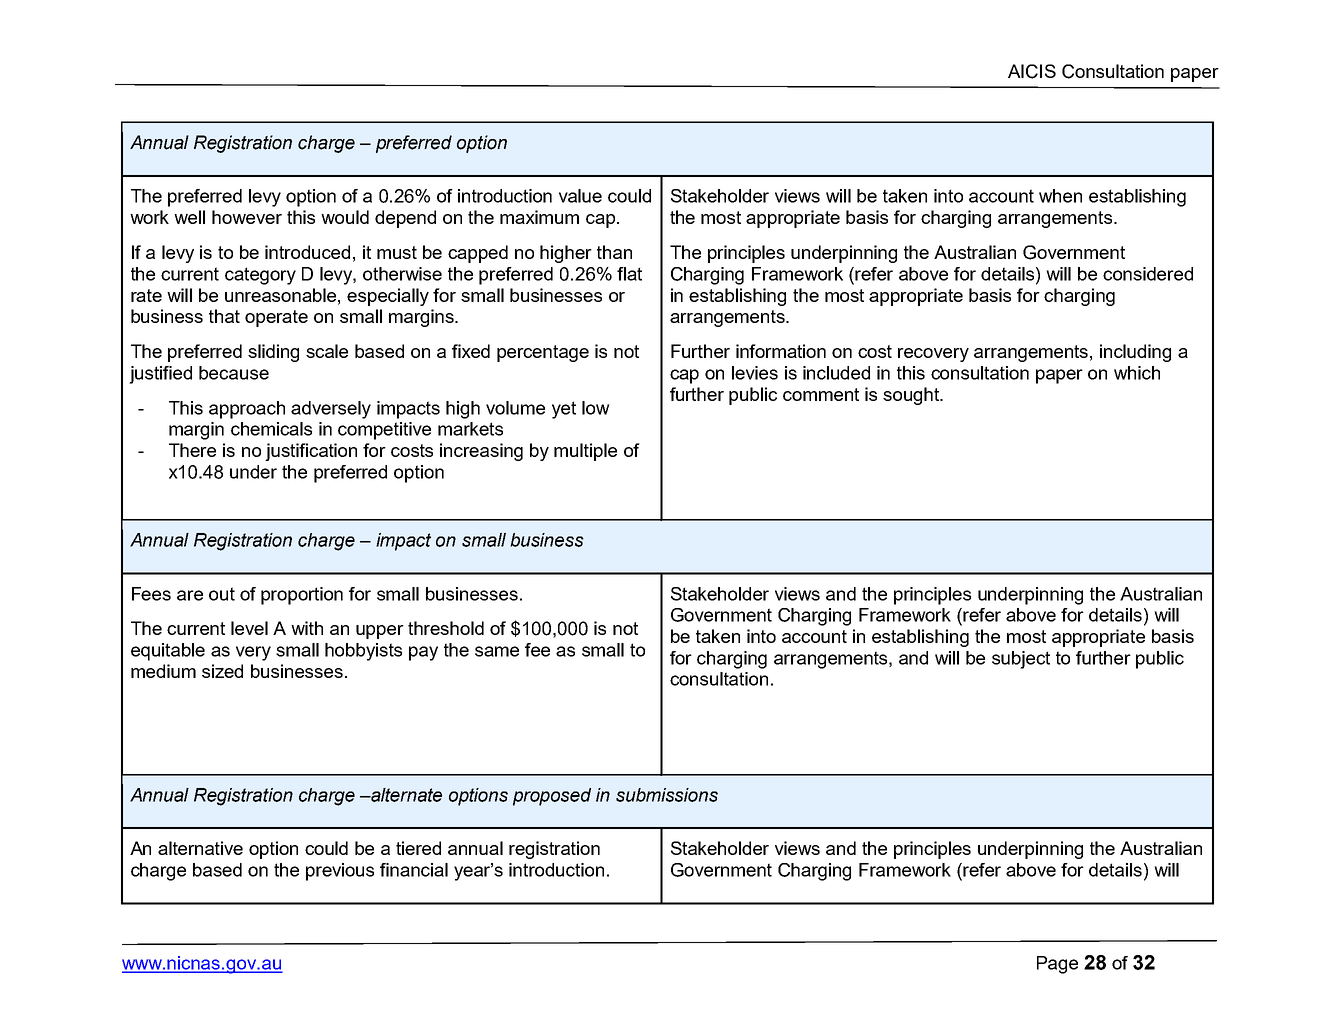 The width and height of the screenshot is (1340, 1035). Describe the element at coordinates (1021, 660) in the screenshot. I see `subject` at that location.
